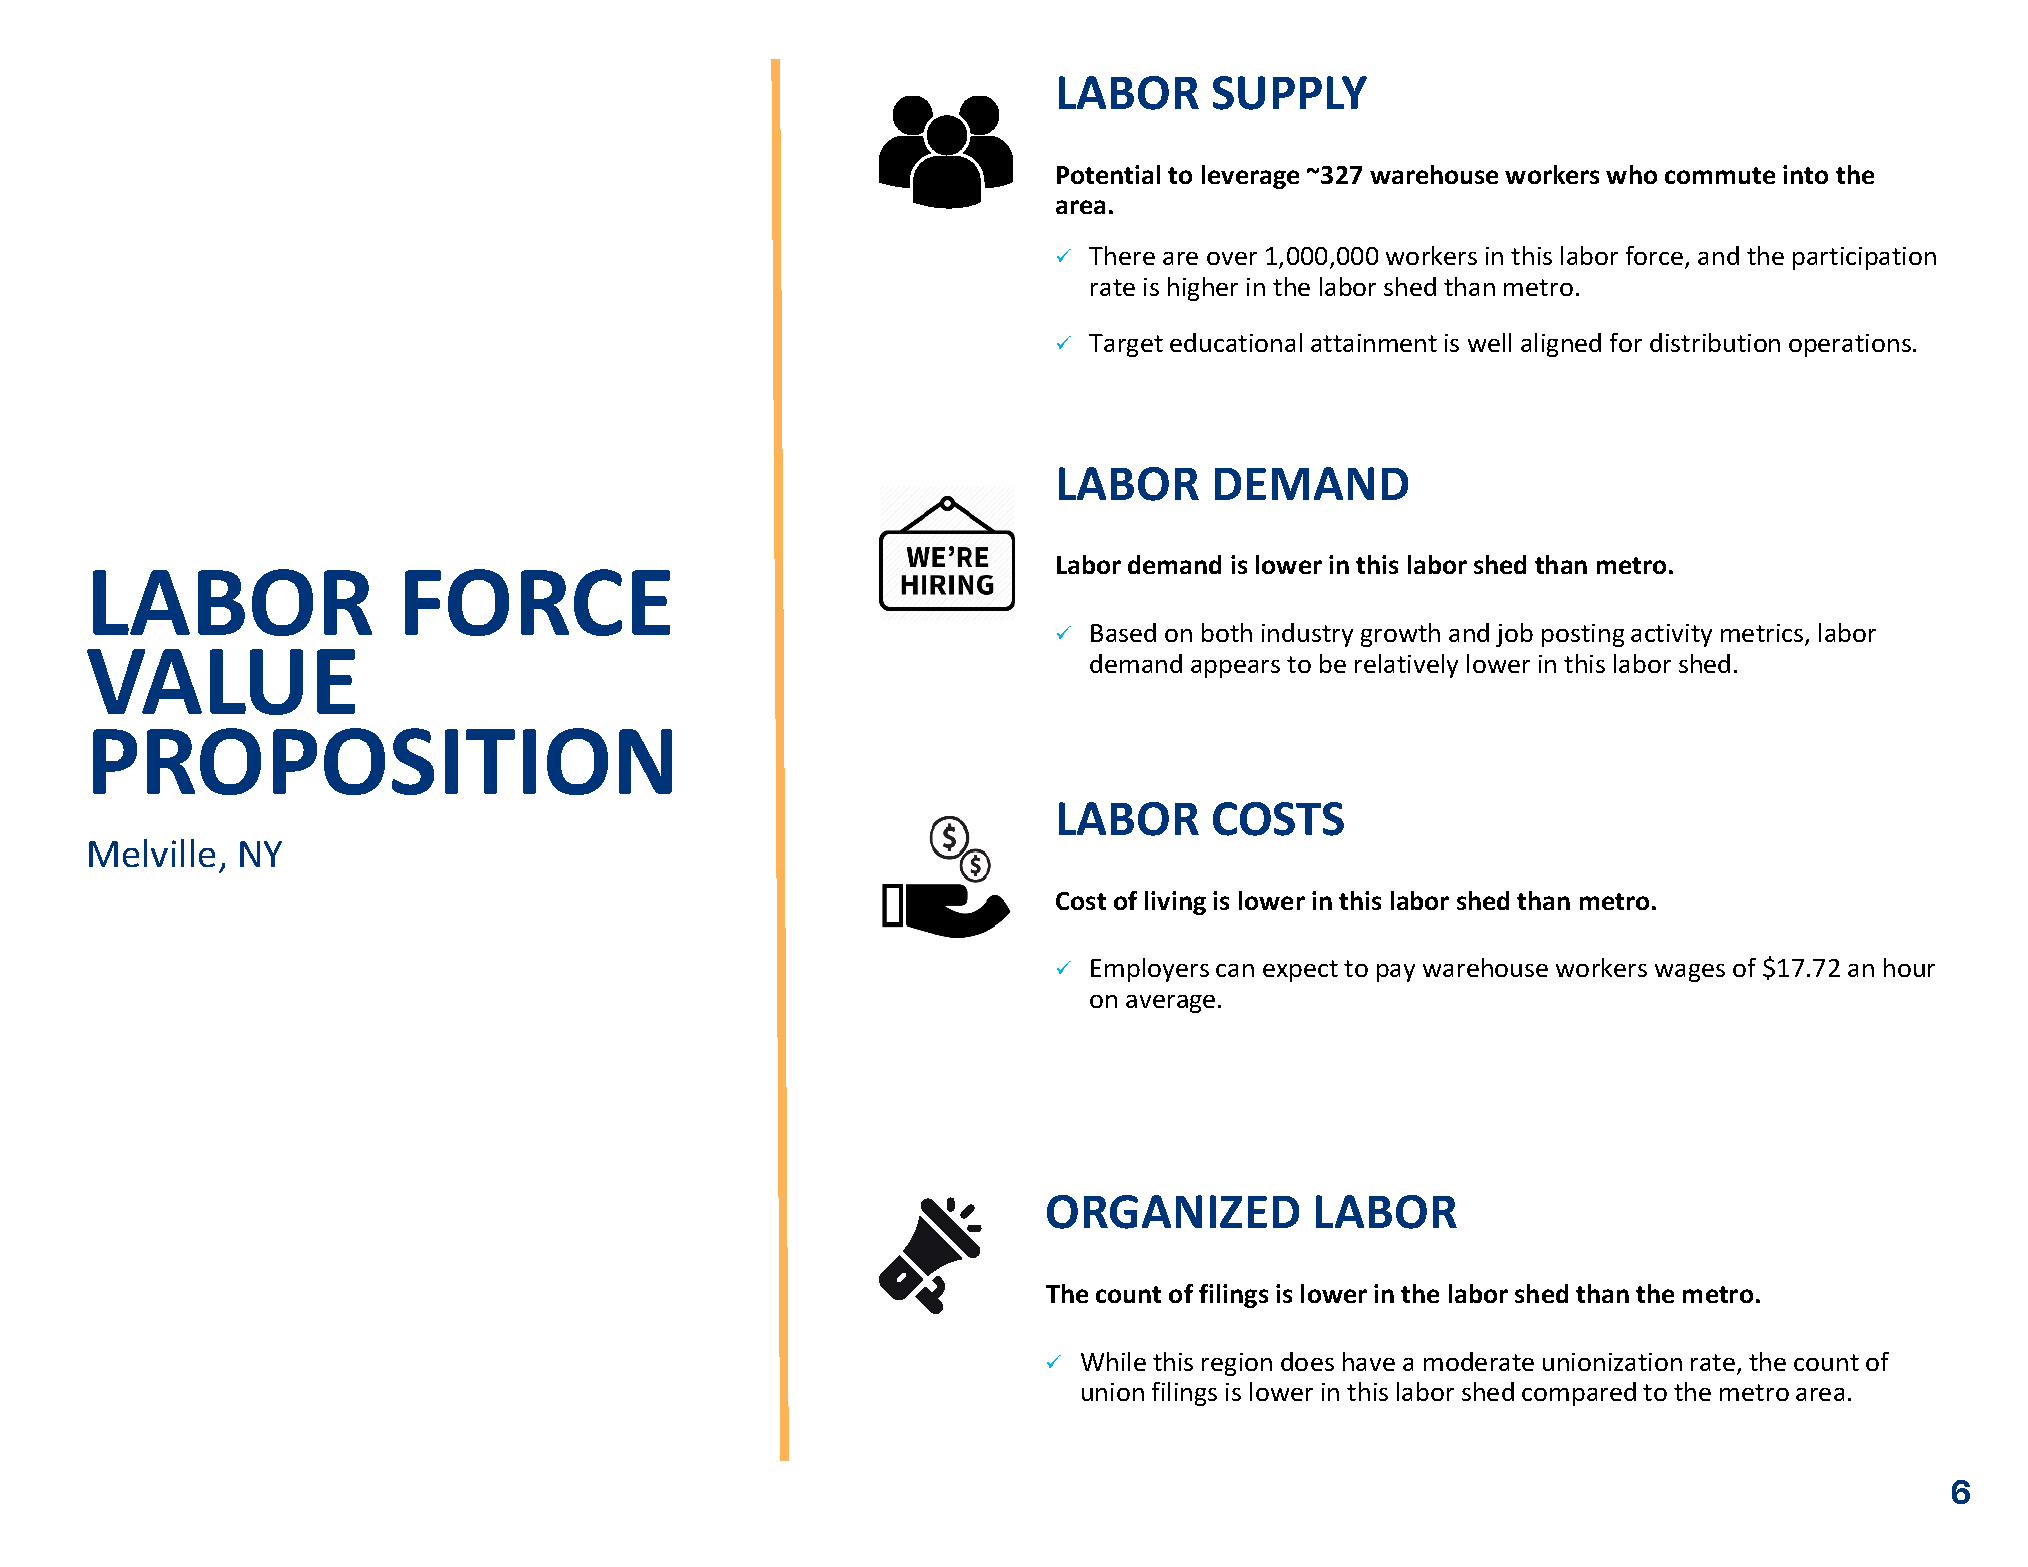  Describe the element at coordinates (1690, 973) in the screenshot. I see `wages` at that location.
